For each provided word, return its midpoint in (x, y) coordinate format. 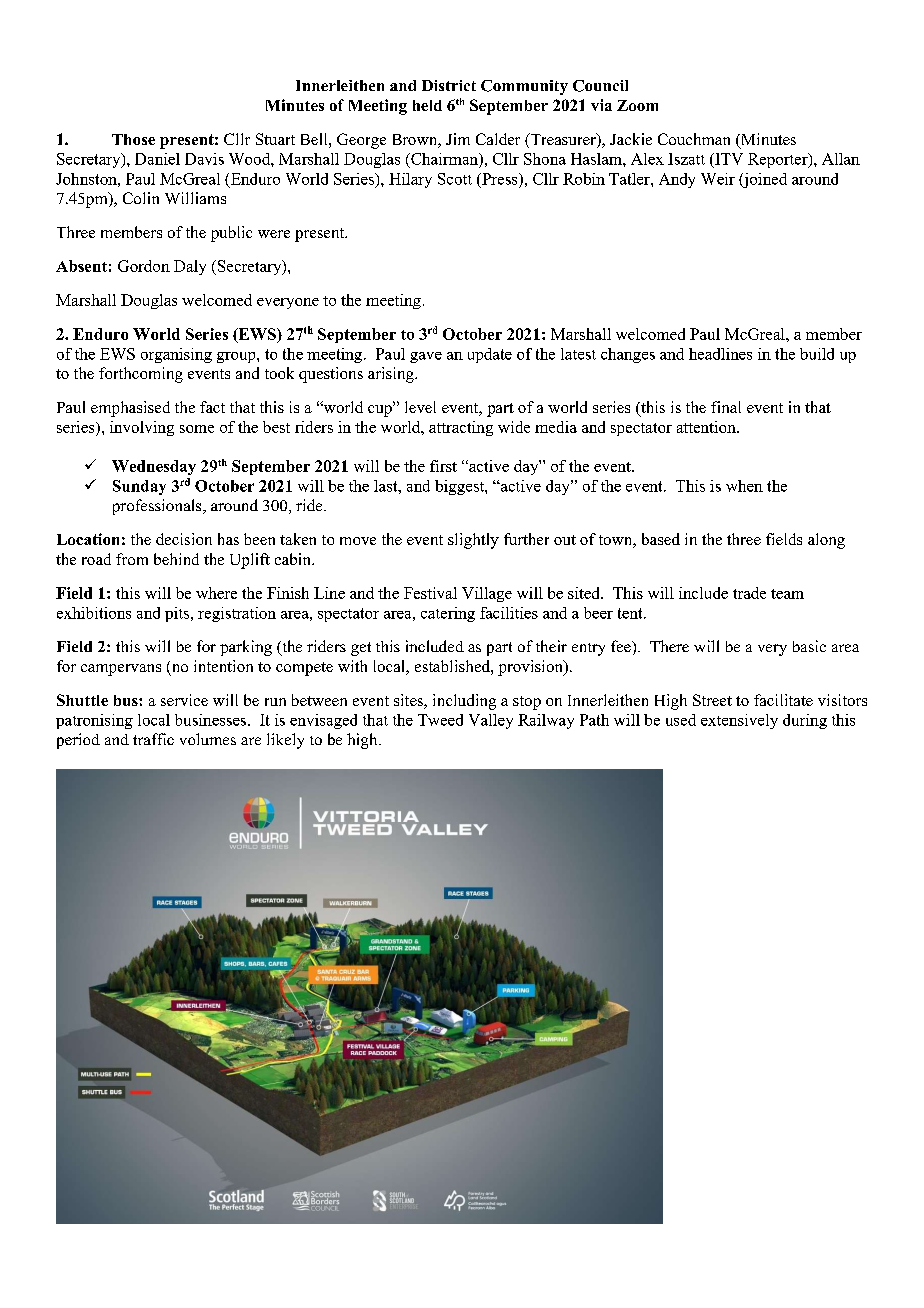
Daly (190, 267)
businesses (210, 720)
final (726, 407)
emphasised (130, 409)
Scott (455, 179)
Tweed (440, 720)
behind (176, 559)
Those (133, 139)
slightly (473, 541)
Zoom (637, 105)
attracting (461, 428)
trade (749, 593)
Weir (718, 179)
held (427, 105)
